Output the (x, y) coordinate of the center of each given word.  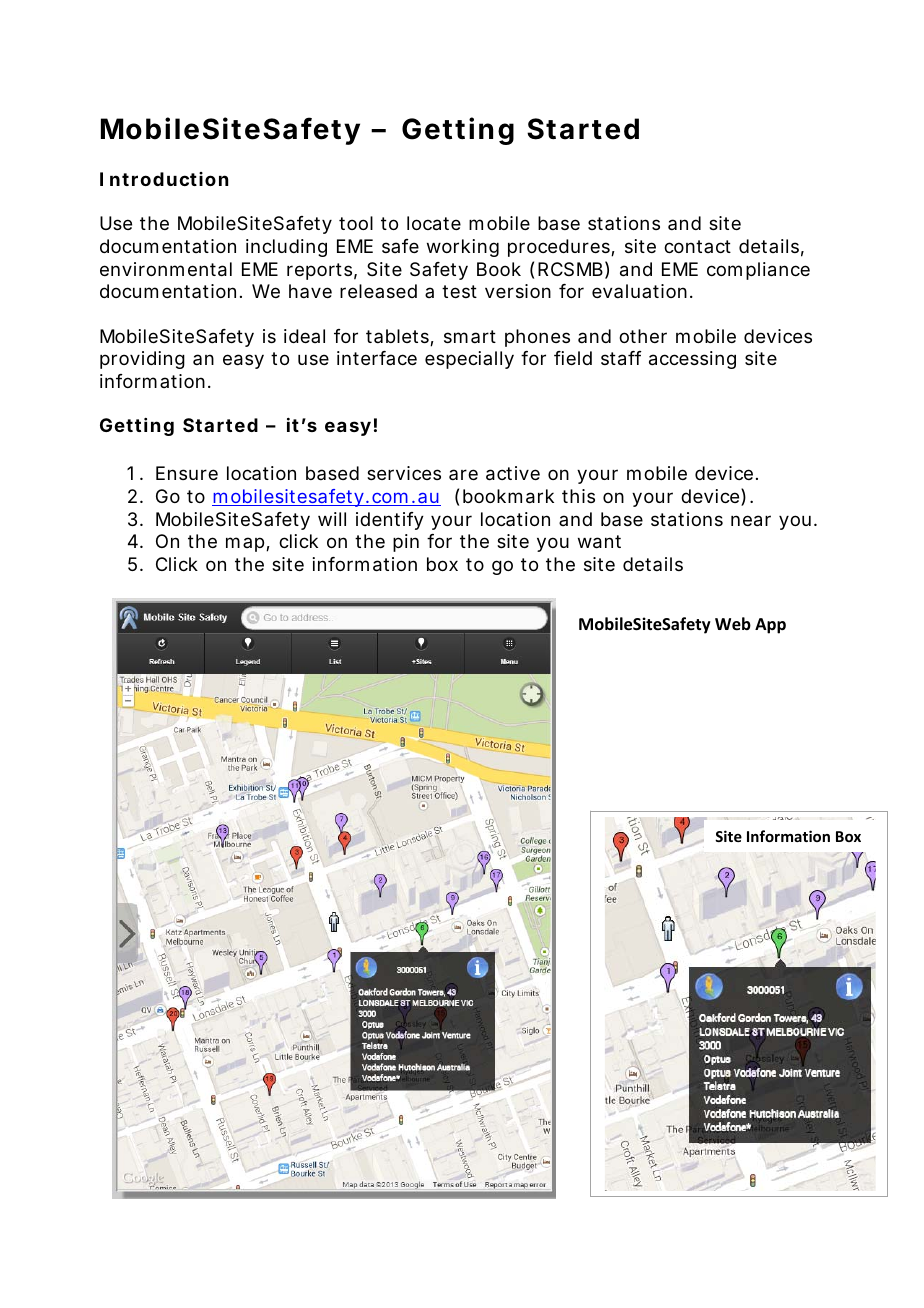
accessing (692, 360)
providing (142, 360)
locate (434, 223)
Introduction (164, 179)
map (246, 544)
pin (406, 543)
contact (697, 246)
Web (733, 624)
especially (469, 360)
